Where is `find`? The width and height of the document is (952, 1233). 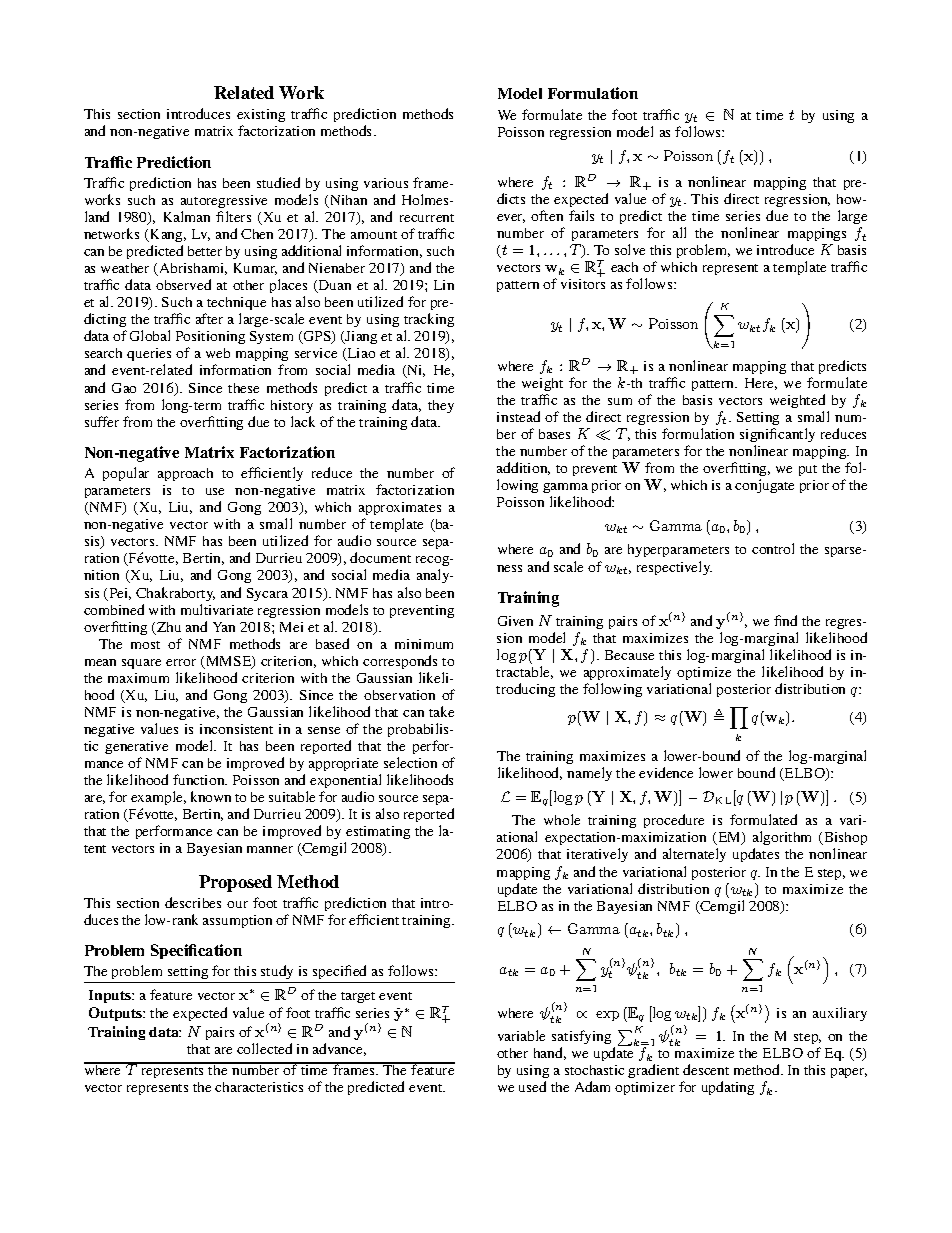 find is located at coordinates (785, 620).
